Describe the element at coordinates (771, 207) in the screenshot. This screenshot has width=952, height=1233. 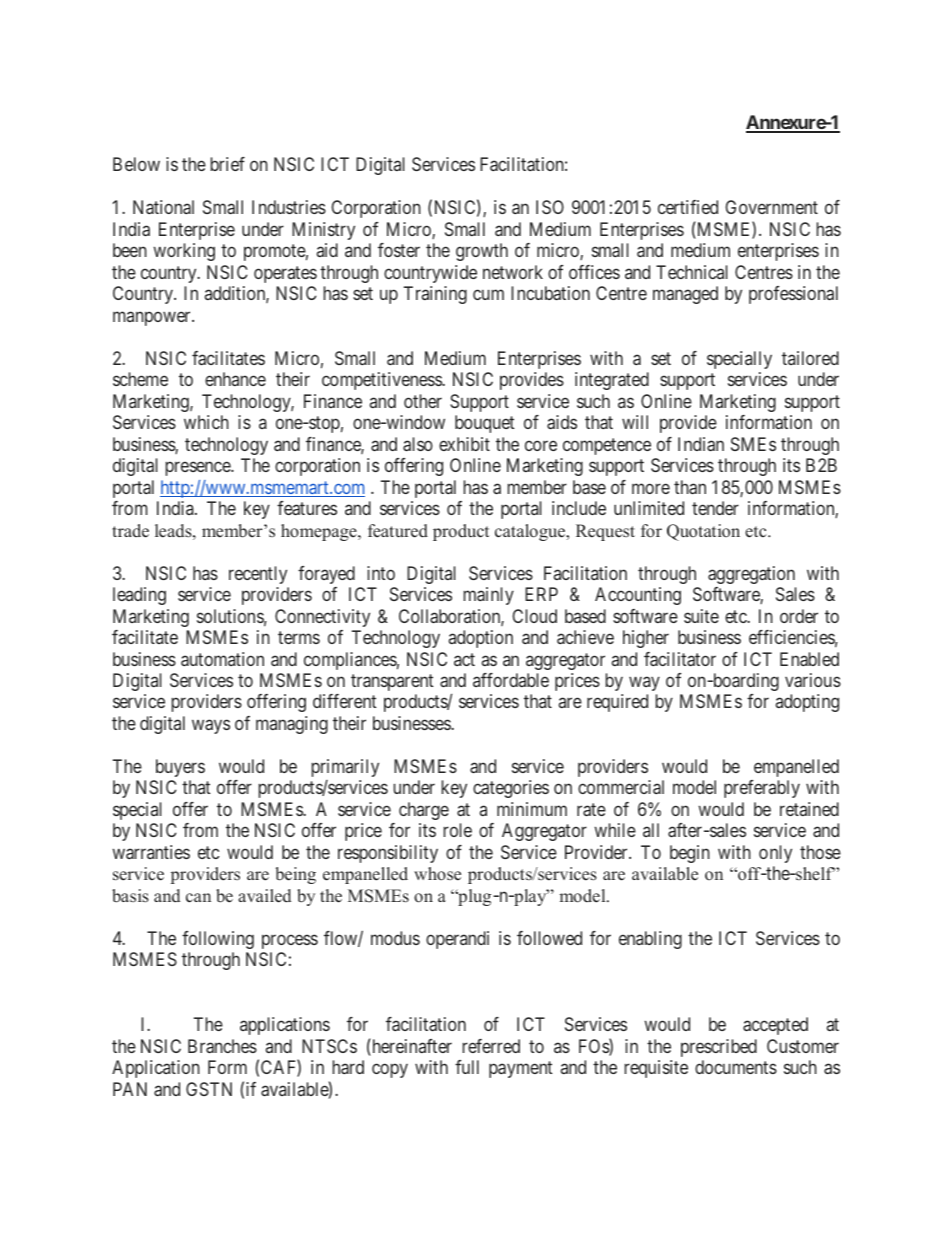
I see `Government` at that location.
